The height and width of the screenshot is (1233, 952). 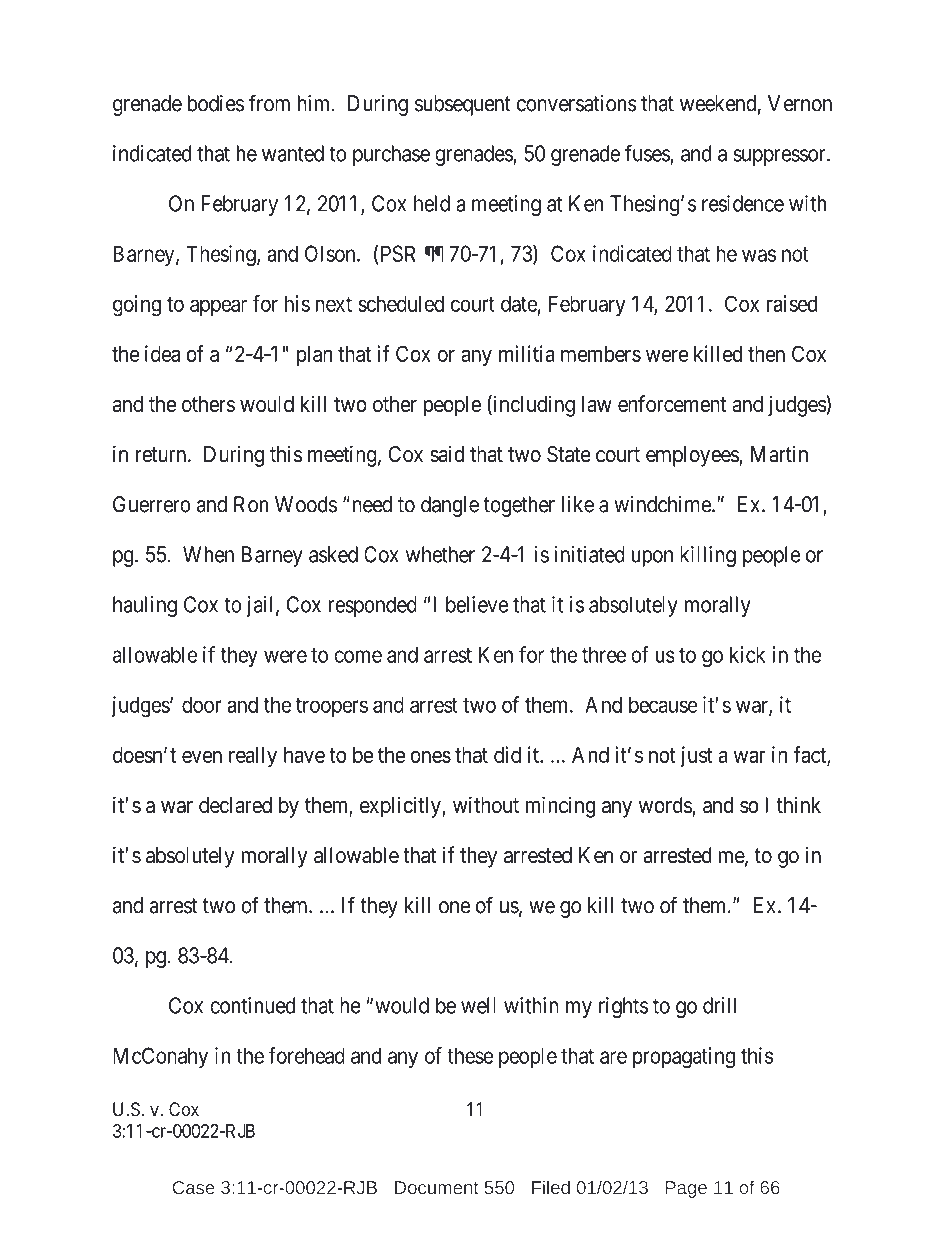 I want to click on said, so click(x=447, y=454).
